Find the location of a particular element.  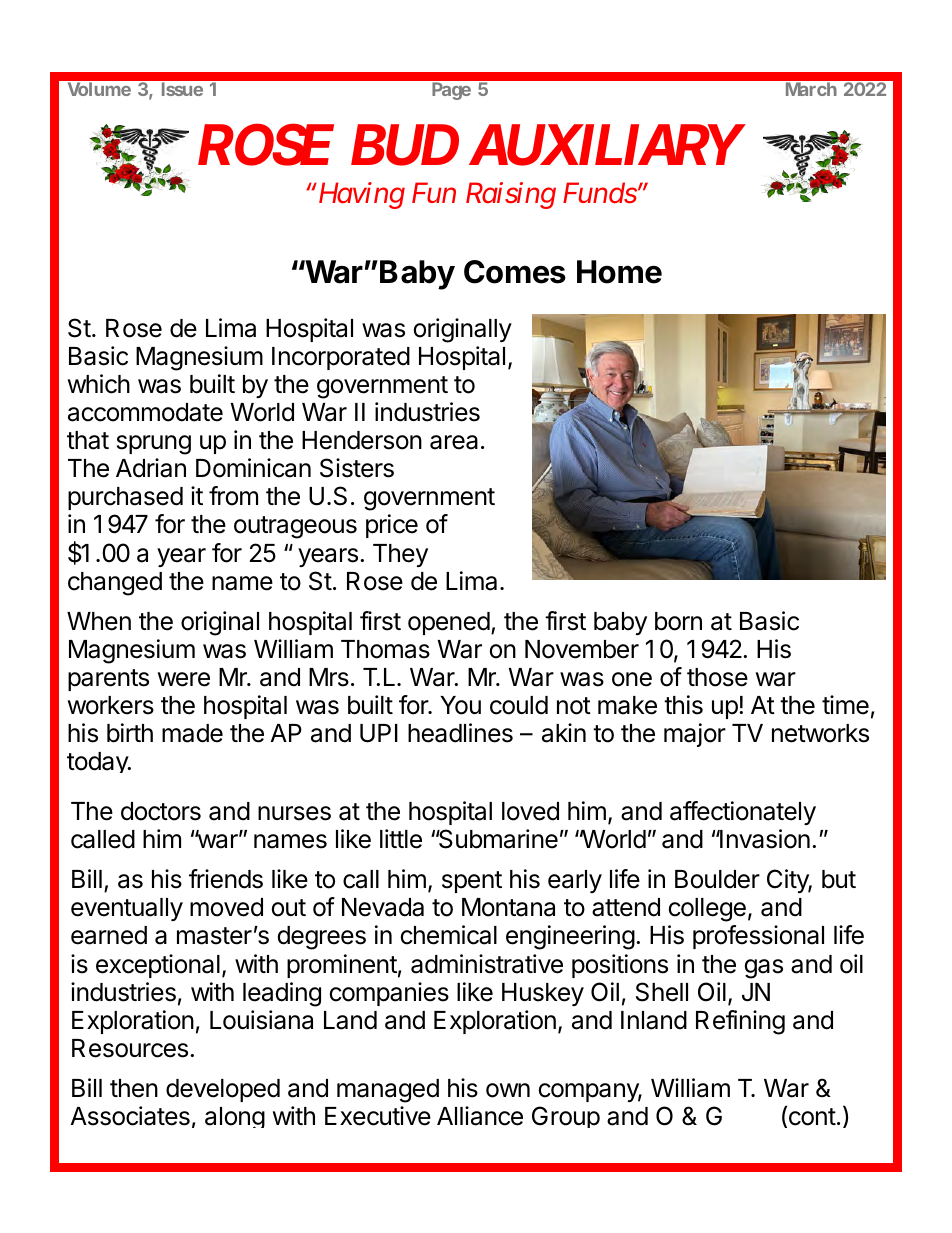

affectionately is located at coordinates (743, 813).
